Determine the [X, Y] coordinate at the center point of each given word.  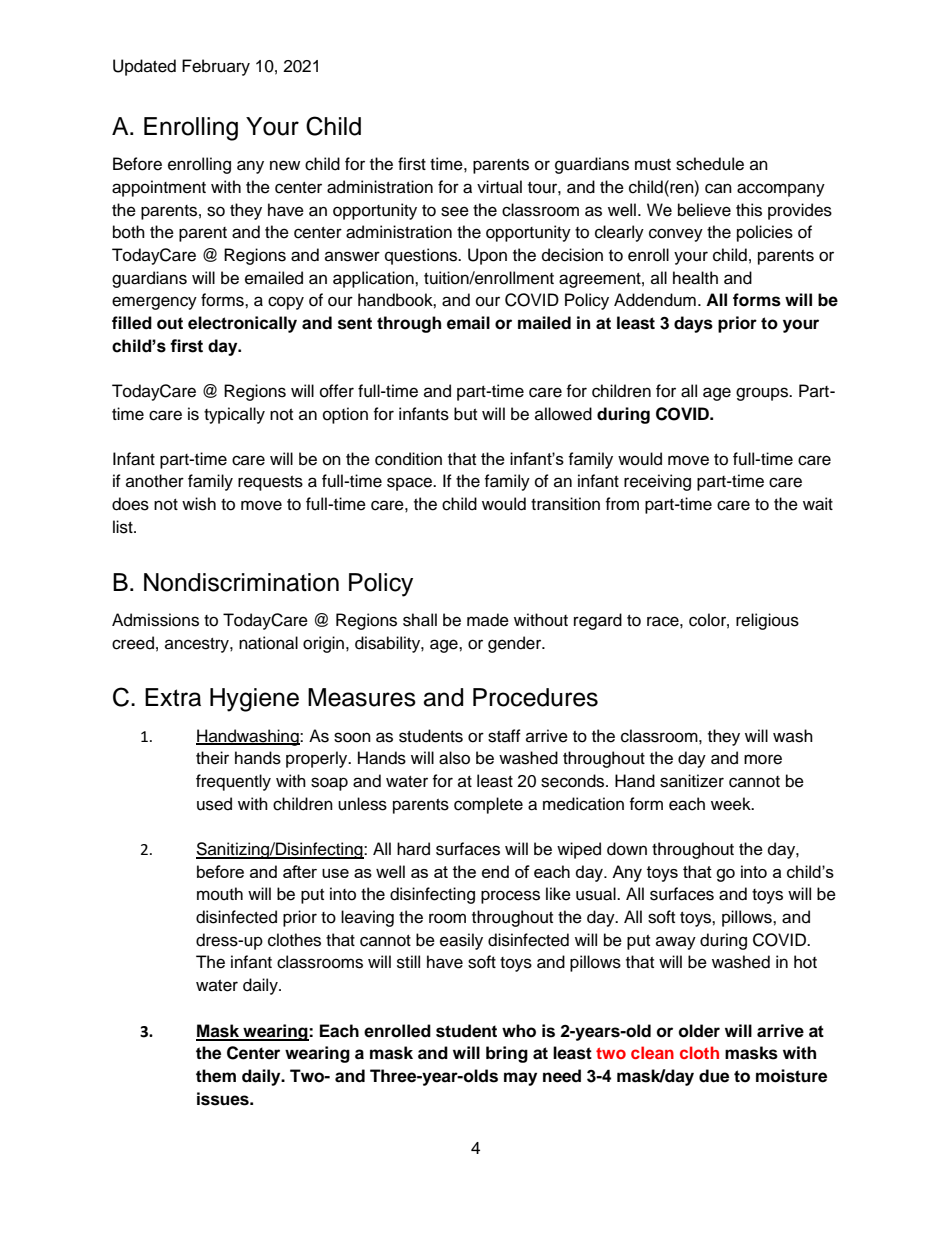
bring [507, 1054]
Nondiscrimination [241, 582]
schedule [710, 164]
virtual [499, 187]
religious [767, 621]
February [216, 67]
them [216, 1076]
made [488, 620]
